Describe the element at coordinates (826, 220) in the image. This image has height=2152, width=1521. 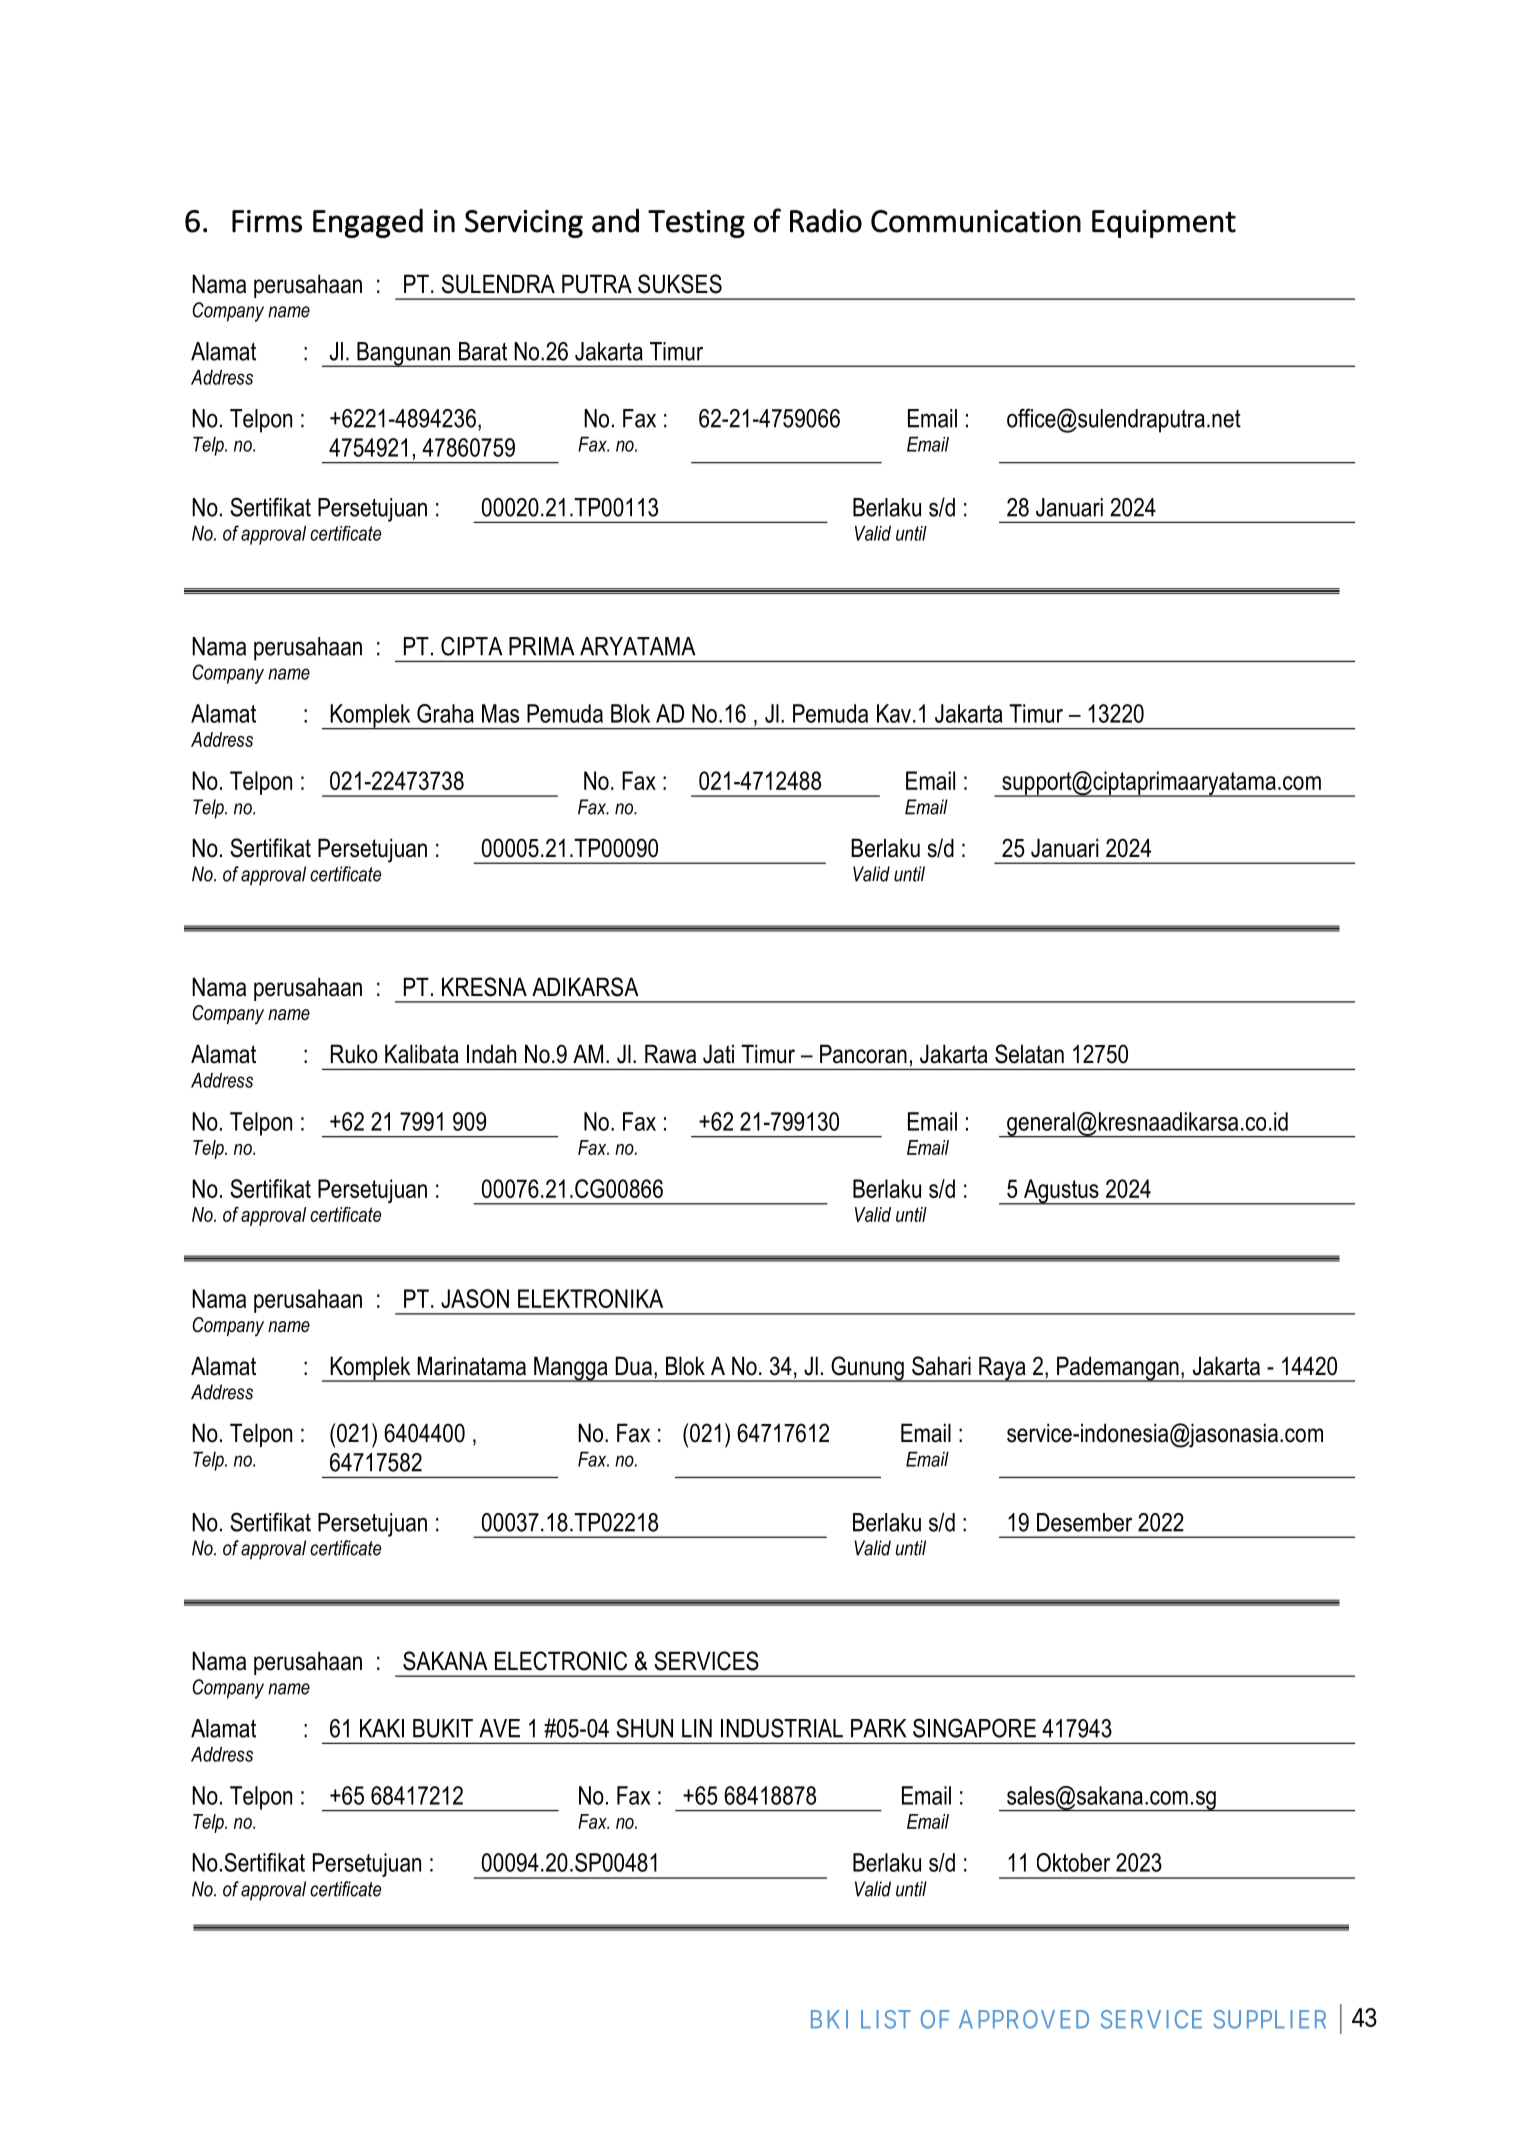
I see `Radio` at that location.
